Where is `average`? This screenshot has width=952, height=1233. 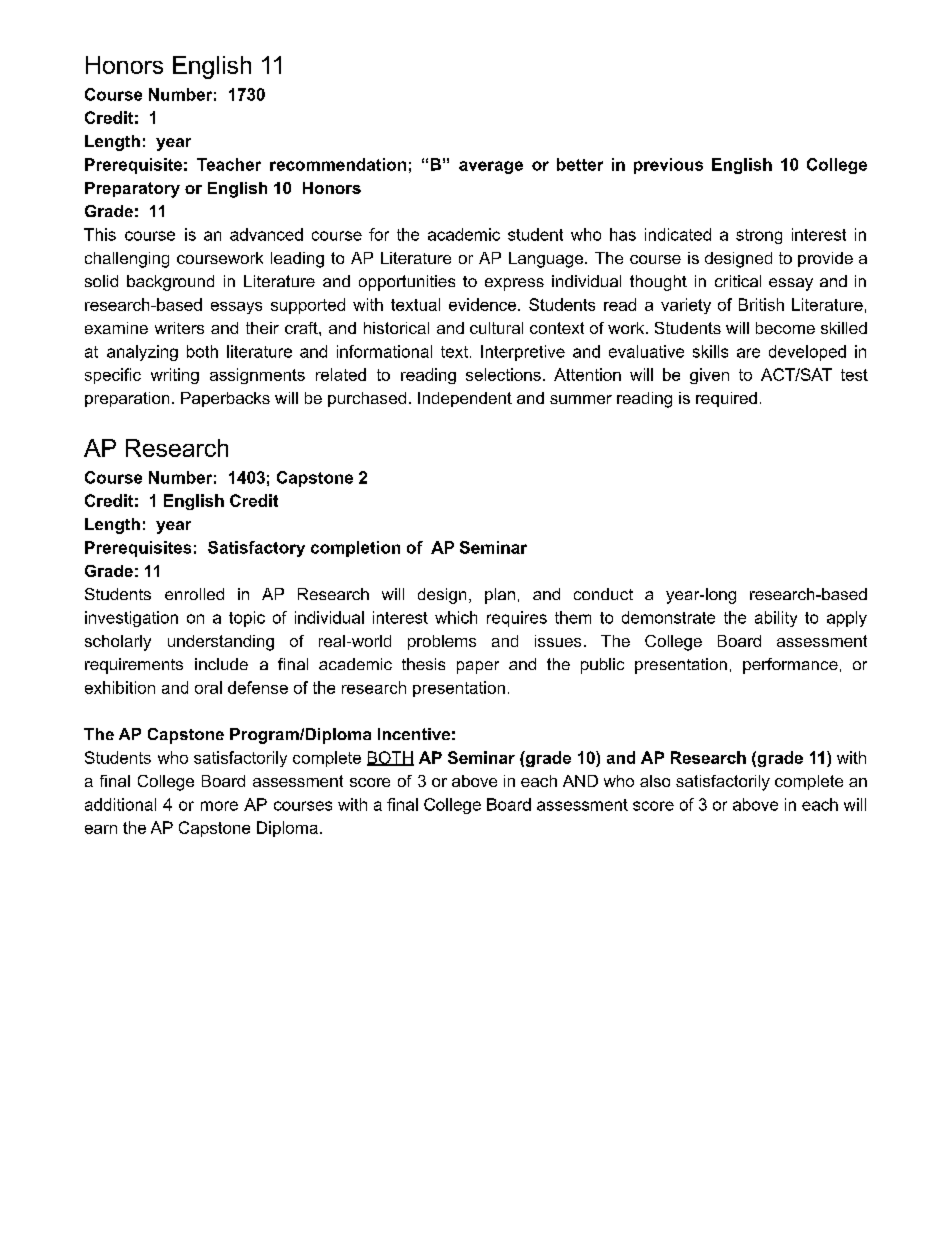
average is located at coordinates (491, 167).
